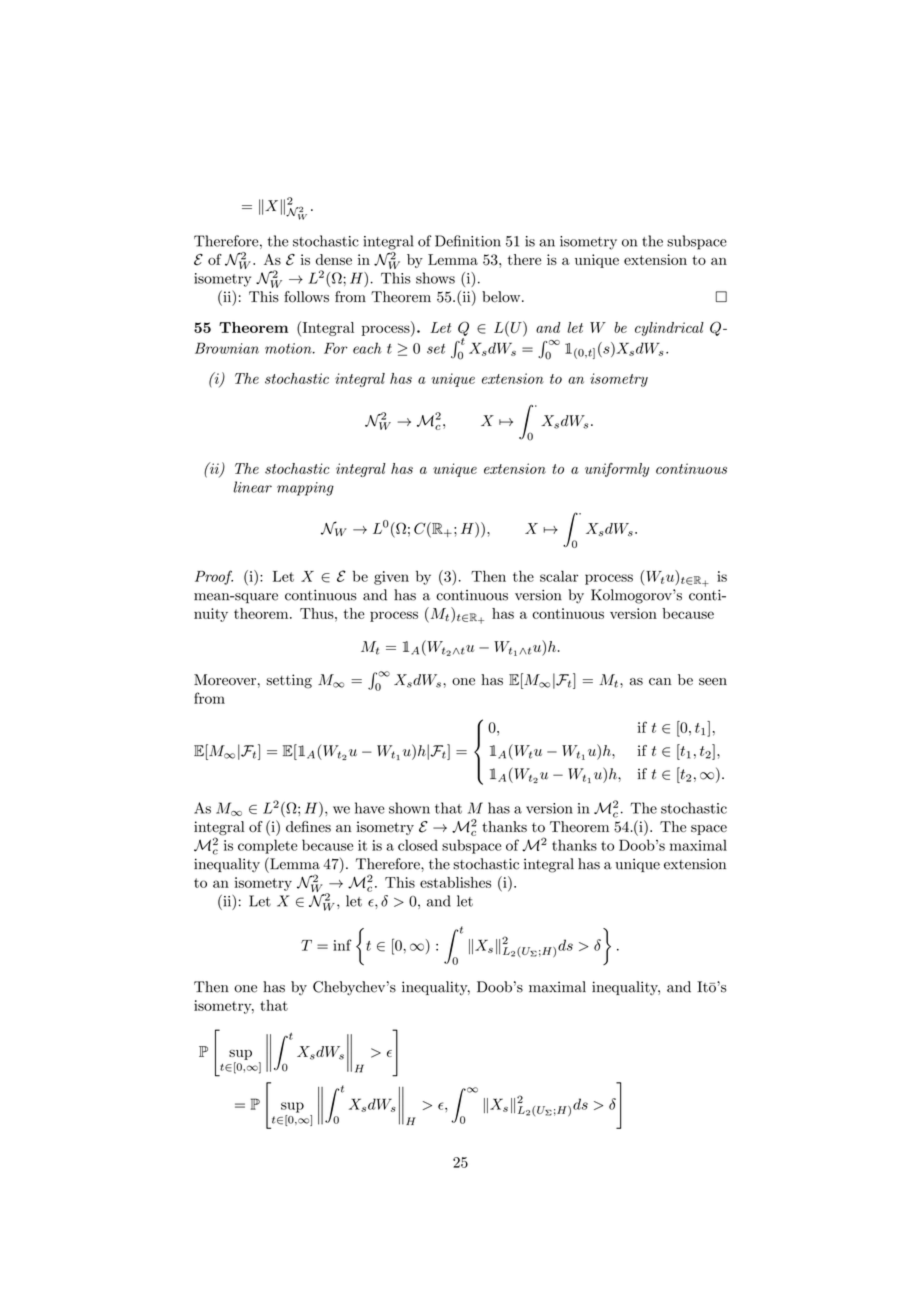 Image resolution: width=924 pixels, height=1308 pixels. Describe the element at coordinates (252, 487) in the screenshot. I see `linear` at that location.
